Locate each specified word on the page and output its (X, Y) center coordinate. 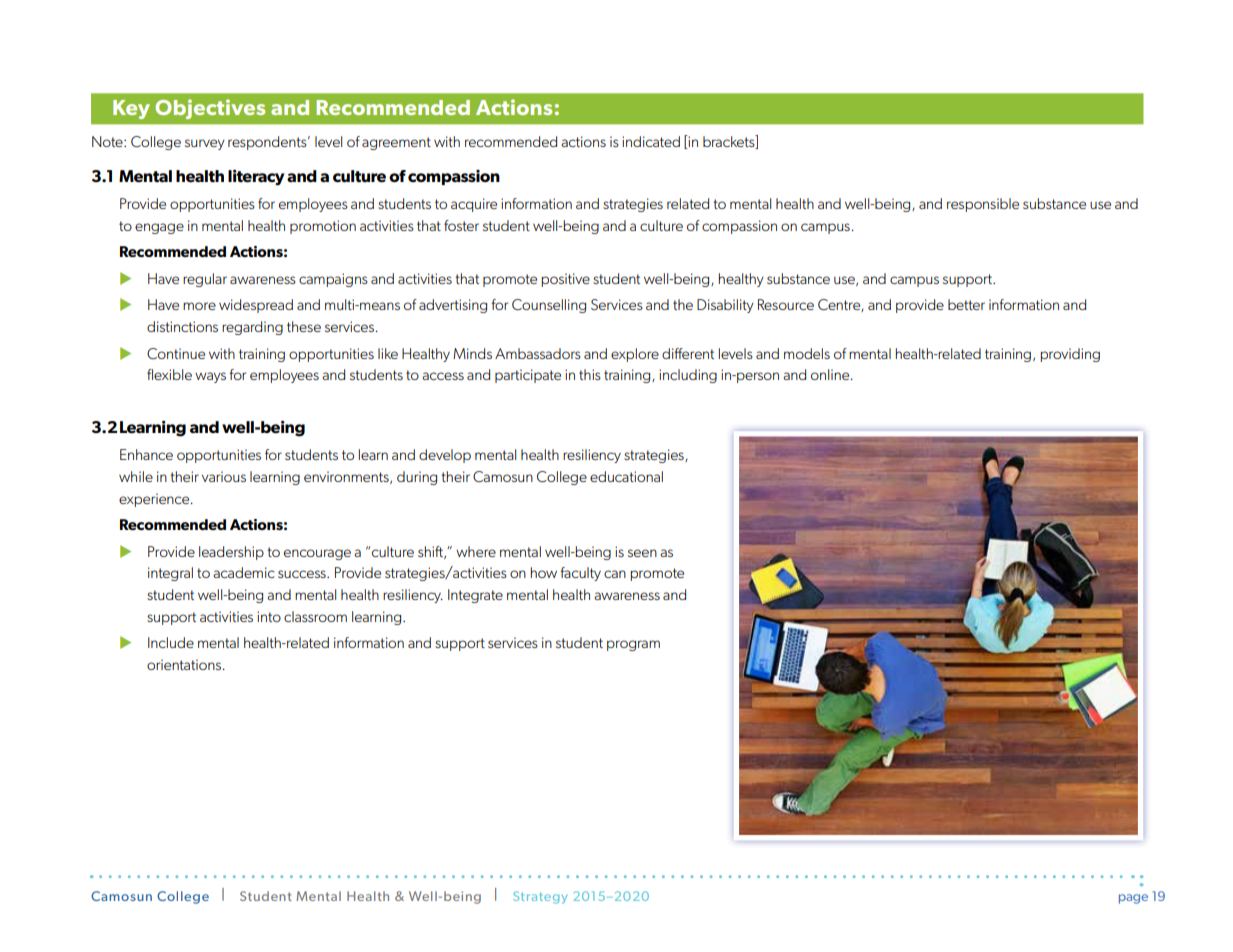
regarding (252, 328)
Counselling (549, 306)
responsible (983, 205)
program (633, 645)
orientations (185, 664)
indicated (651, 141)
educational (626, 476)
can (615, 574)
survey (205, 144)
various (224, 476)
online (831, 374)
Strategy (540, 897)
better (966, 304)
